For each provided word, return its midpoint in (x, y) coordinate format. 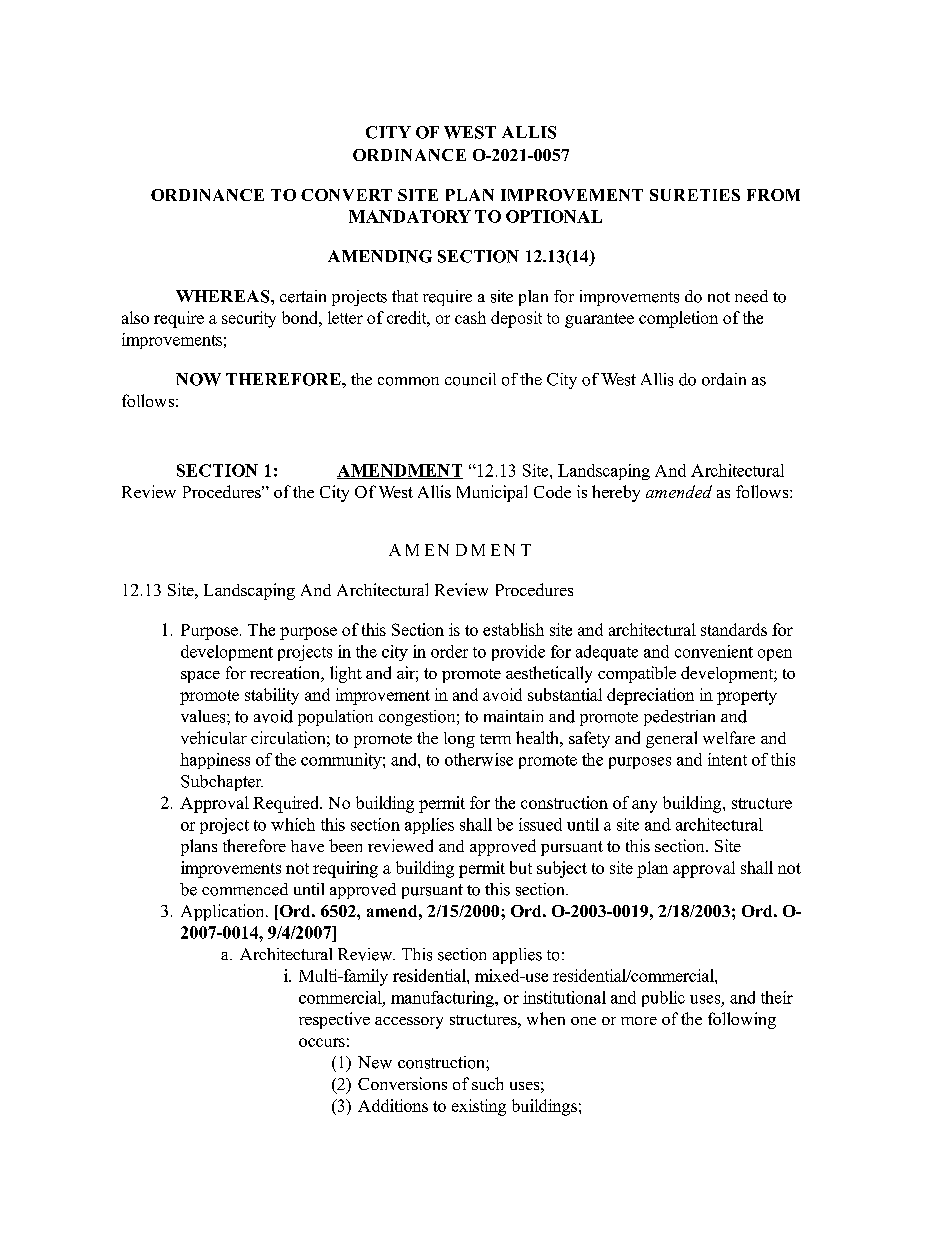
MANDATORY (410, 216)
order (449, 651)
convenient (714, 651)
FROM (773, 195)
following (742, 1020)
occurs (322, 1042)
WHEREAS (224, 296)
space (200, 677)
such (487, 1083)
